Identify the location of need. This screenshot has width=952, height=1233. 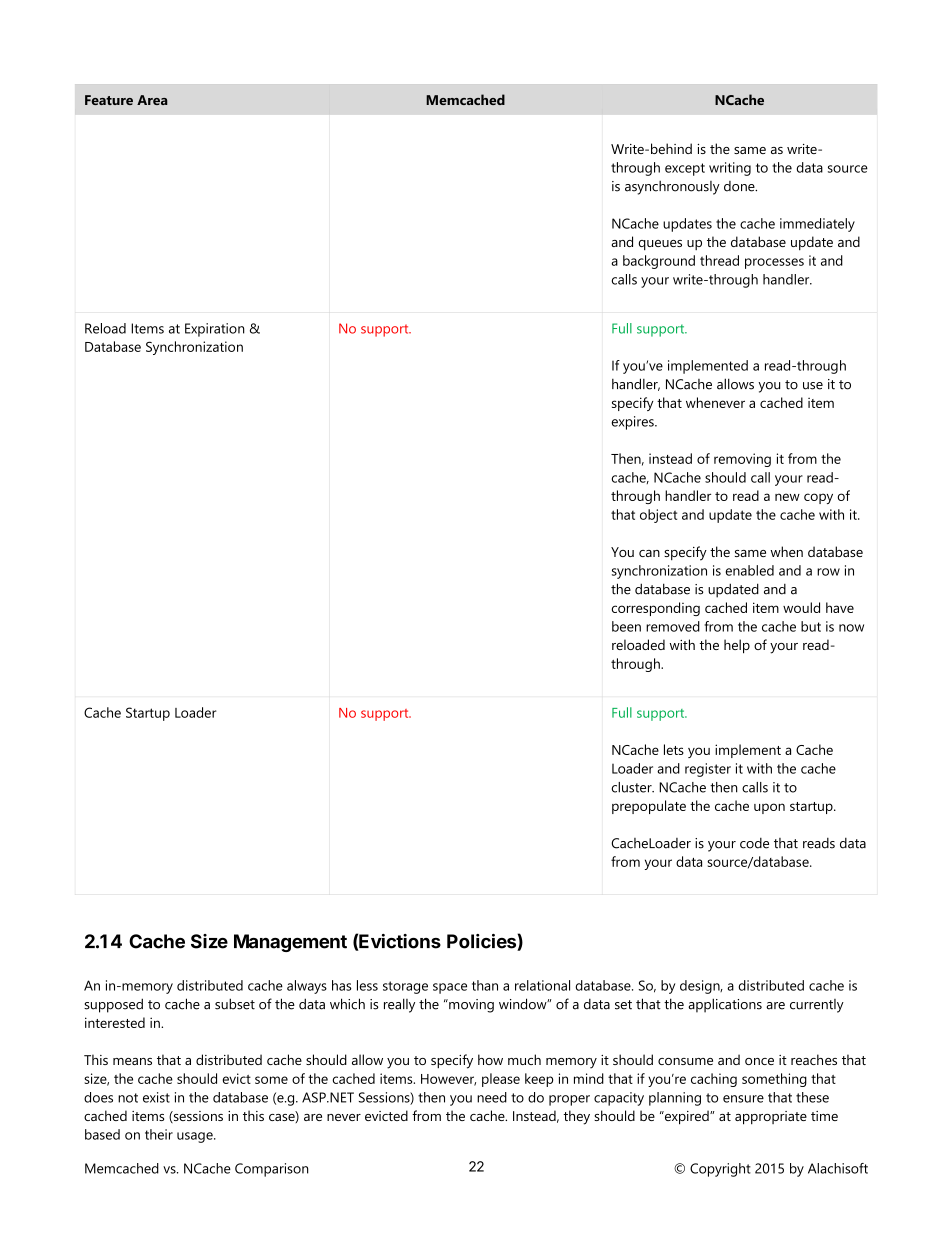
(492, 1097).
